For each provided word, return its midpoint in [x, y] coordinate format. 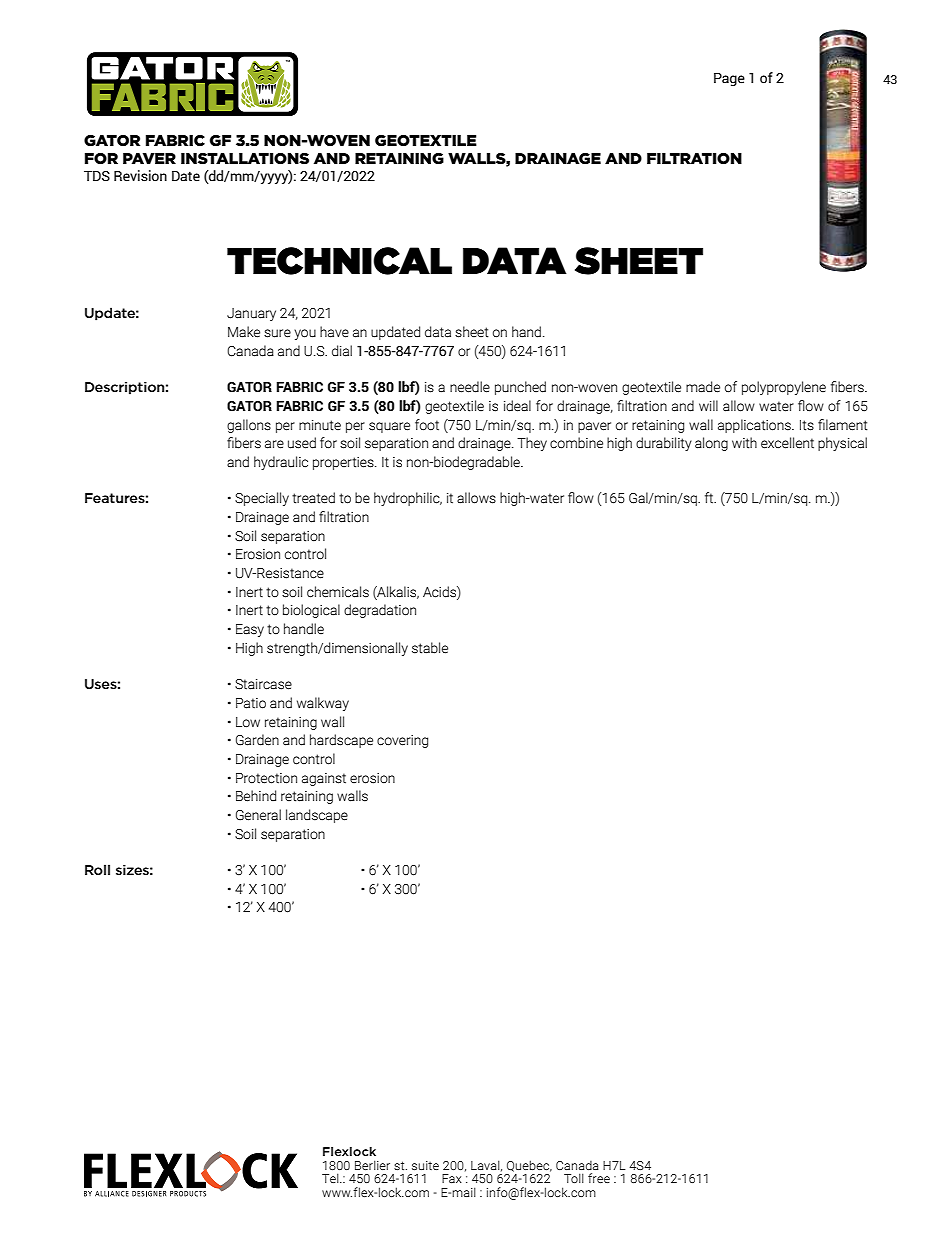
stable [430, 648]
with [744, 443]
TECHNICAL [339, 261]
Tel [331, 1178]
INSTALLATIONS [245, 159]
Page [729, 79]
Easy [250, 630]
